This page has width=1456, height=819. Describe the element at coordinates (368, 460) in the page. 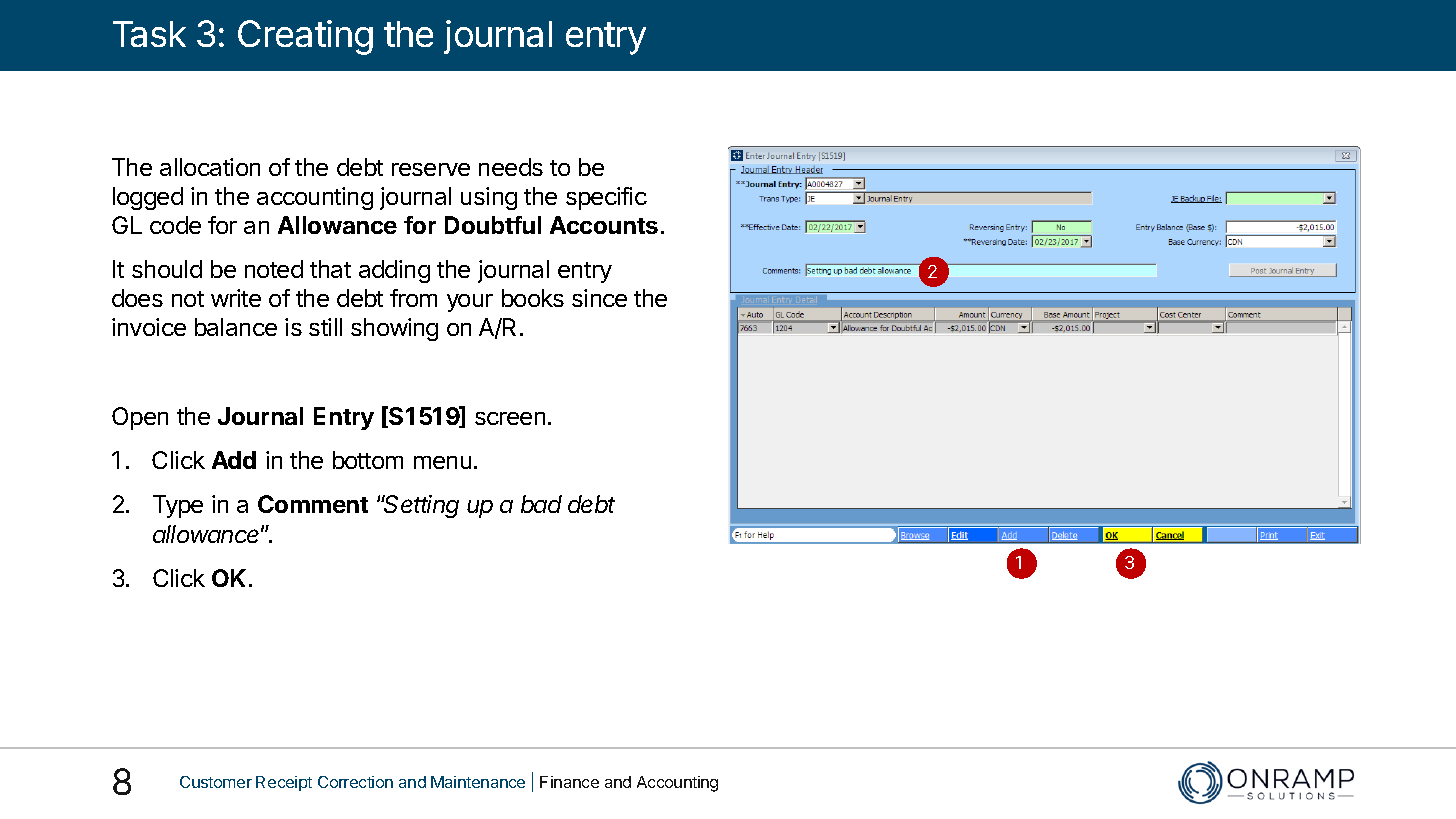

I see `bottom` at that location.
